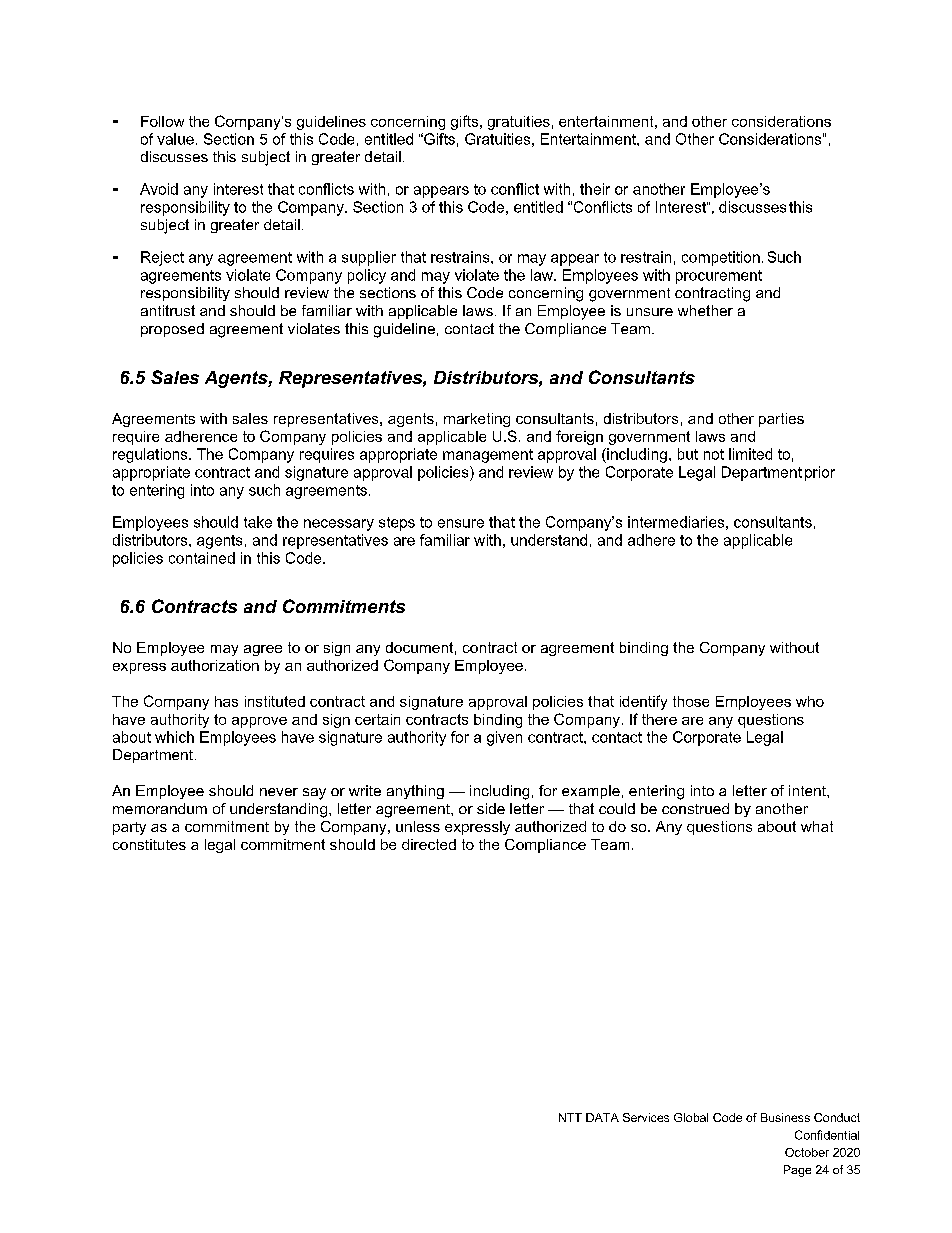  I want to click on value, so click(175, 139).
